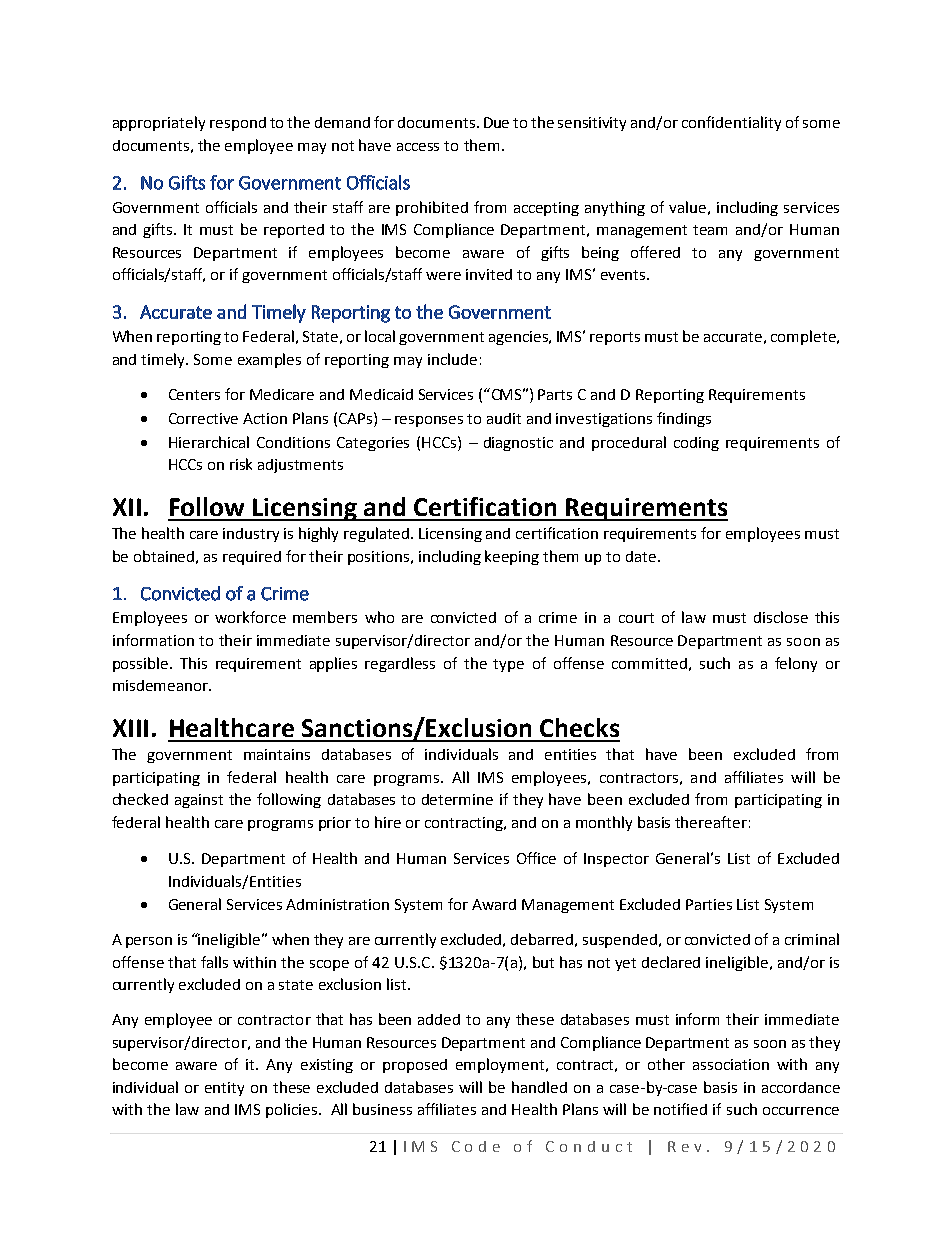  I want to click on Due, so click(496, 122).
